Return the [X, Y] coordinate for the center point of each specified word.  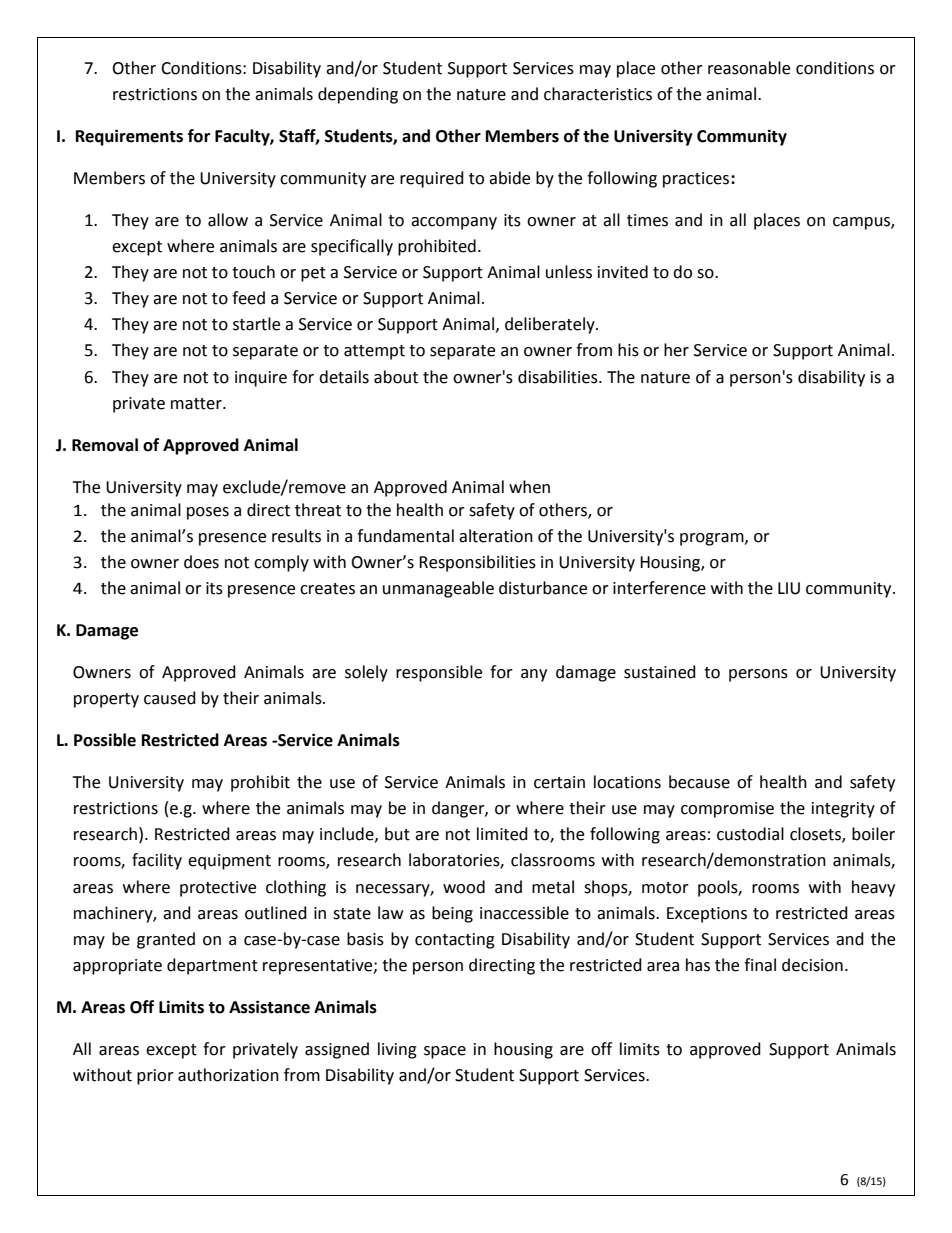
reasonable [749, 68]
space [445, 1052]
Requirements [129, 137]
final [760, 965]
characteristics [598, 94]
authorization [228, 1075]
